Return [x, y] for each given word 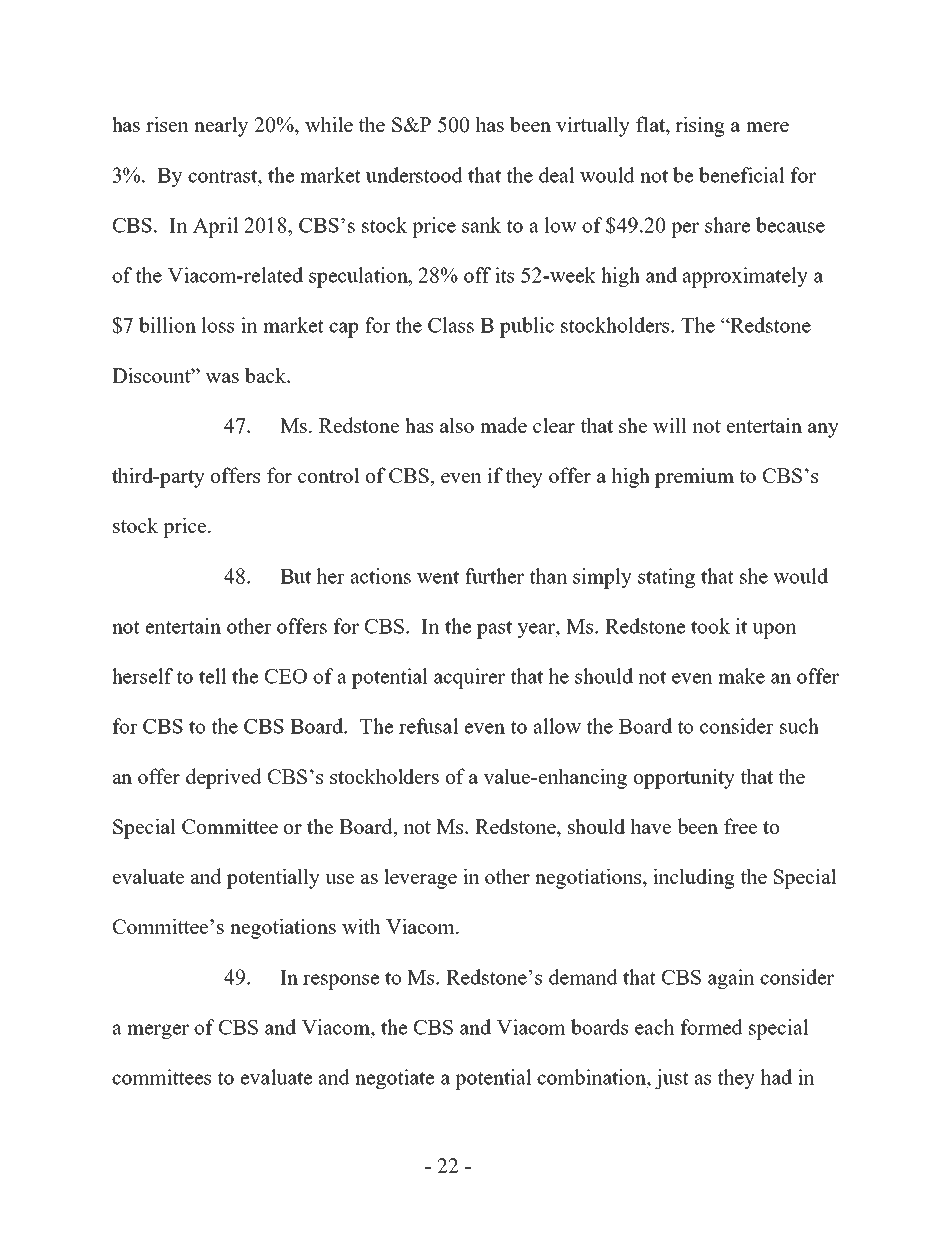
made [503, 425]
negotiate [394, 1079]
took [710, 626]
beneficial [741, 175]
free [740, 826]
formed [712, 1027]
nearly [221, 126]
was [222, 378]
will [670, 425]
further [494, 576]
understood [414, 175]
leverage [420, 878]
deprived [224, 778]
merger [158, 1032]
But [295, 576]
